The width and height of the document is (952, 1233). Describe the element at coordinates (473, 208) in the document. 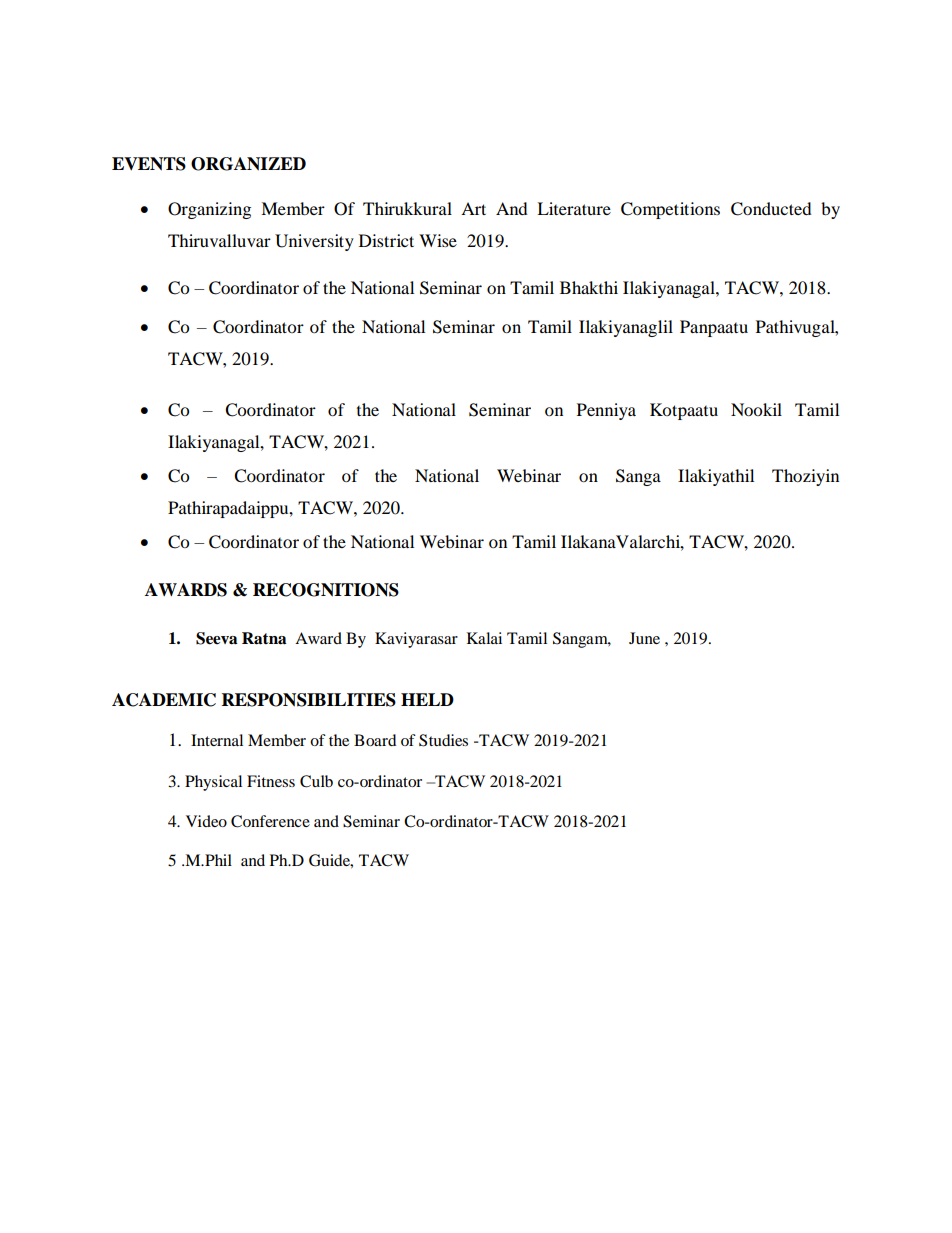

I see `Art` at that location.
